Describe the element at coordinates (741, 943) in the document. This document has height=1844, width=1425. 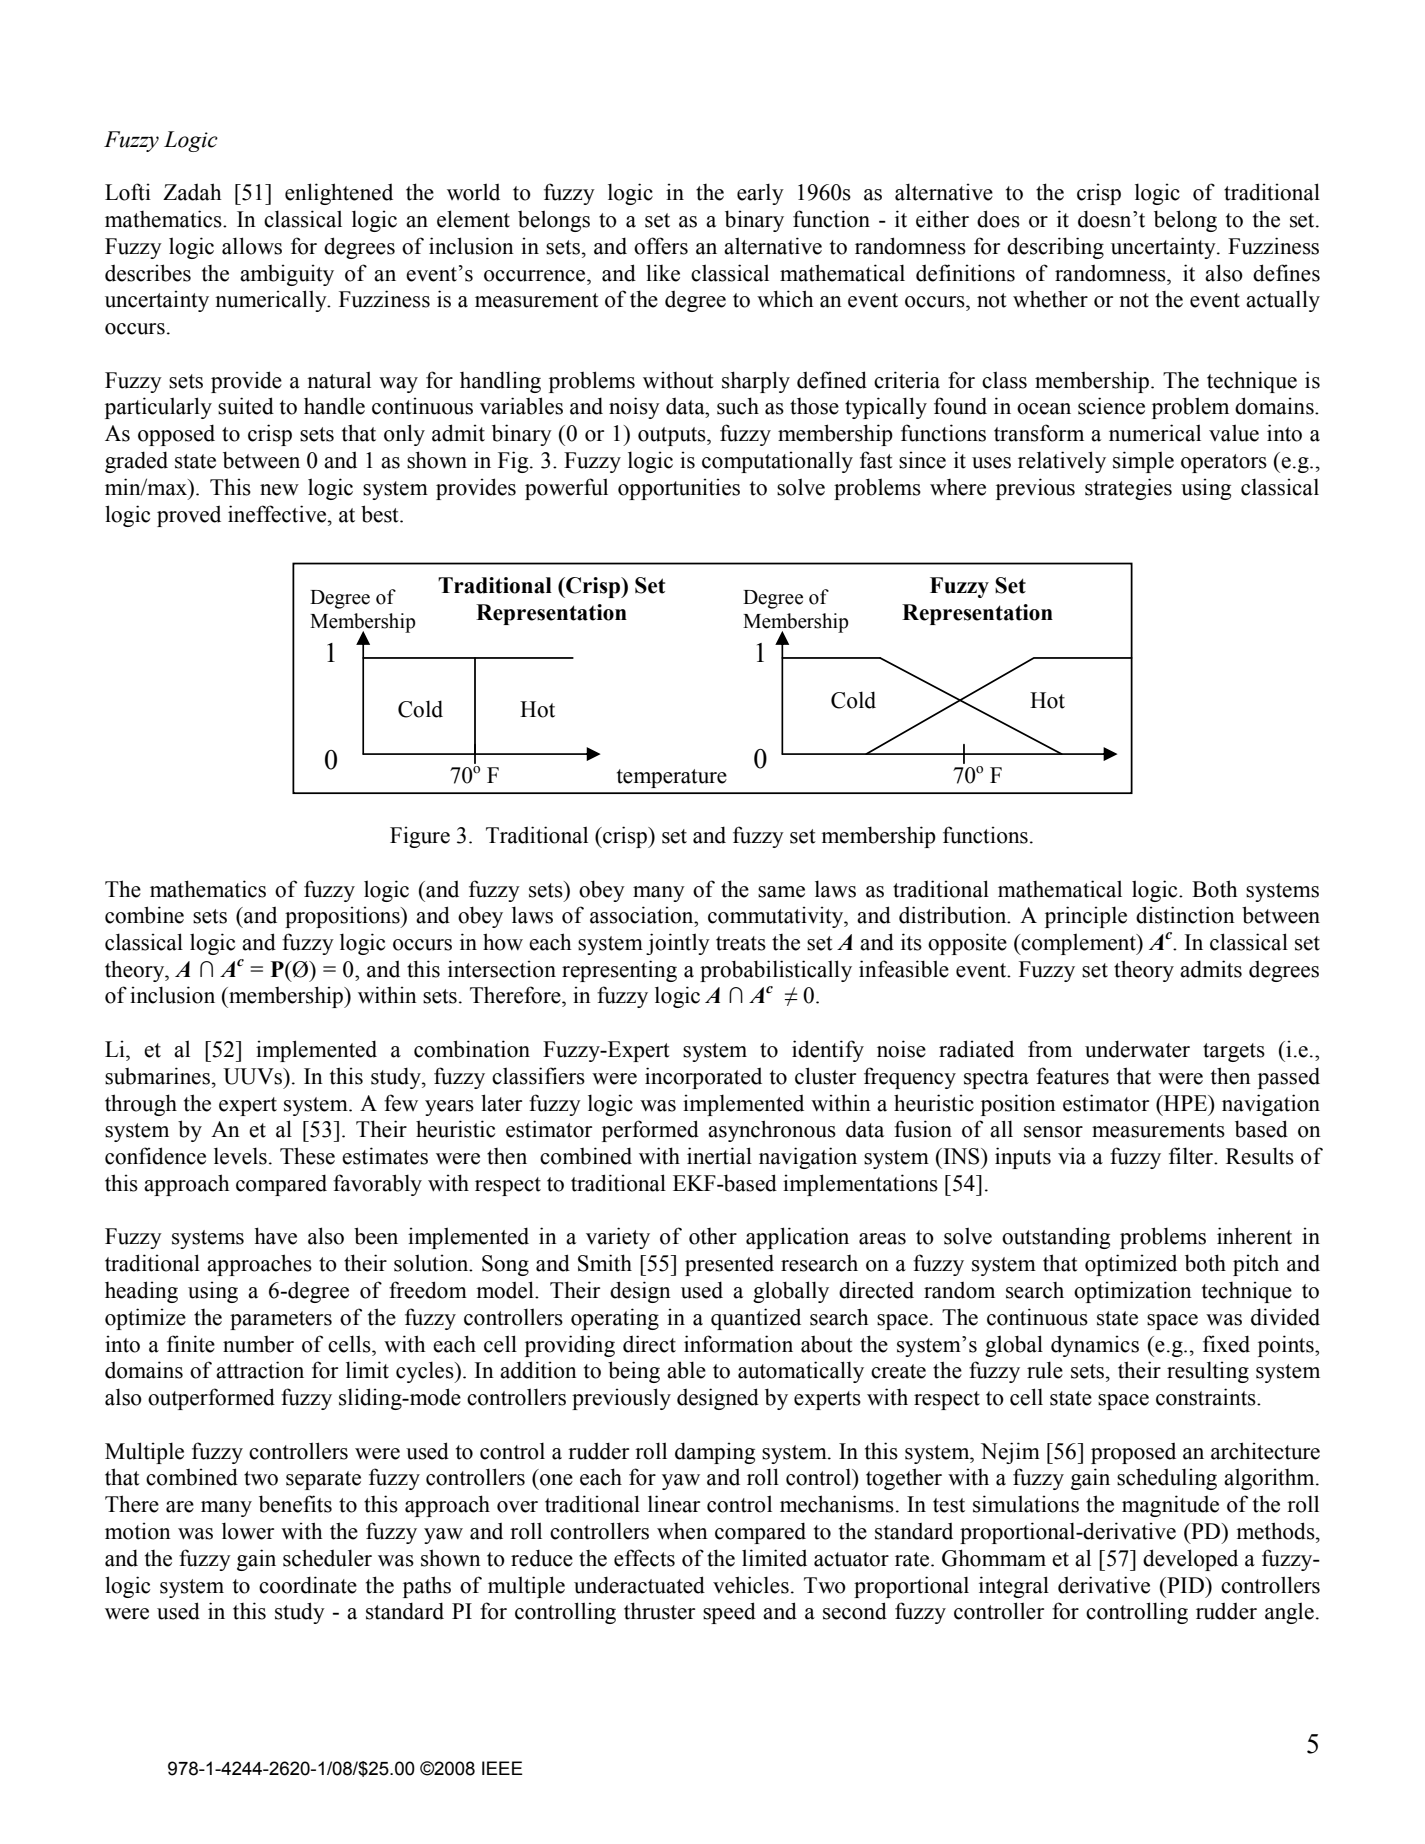
I see `treats` at that location.
